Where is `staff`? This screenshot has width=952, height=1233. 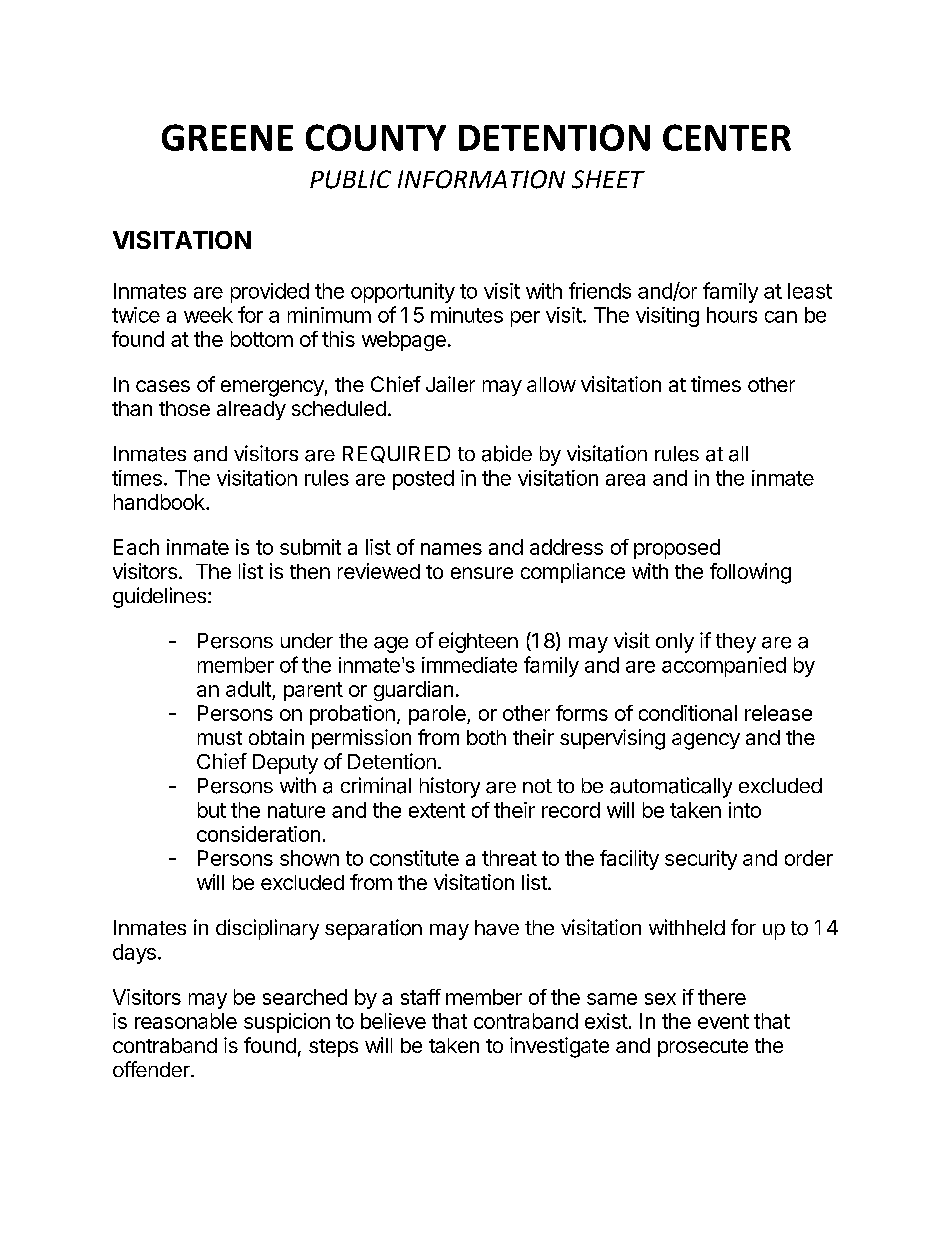
staff is located at coordinates (421, 997).
